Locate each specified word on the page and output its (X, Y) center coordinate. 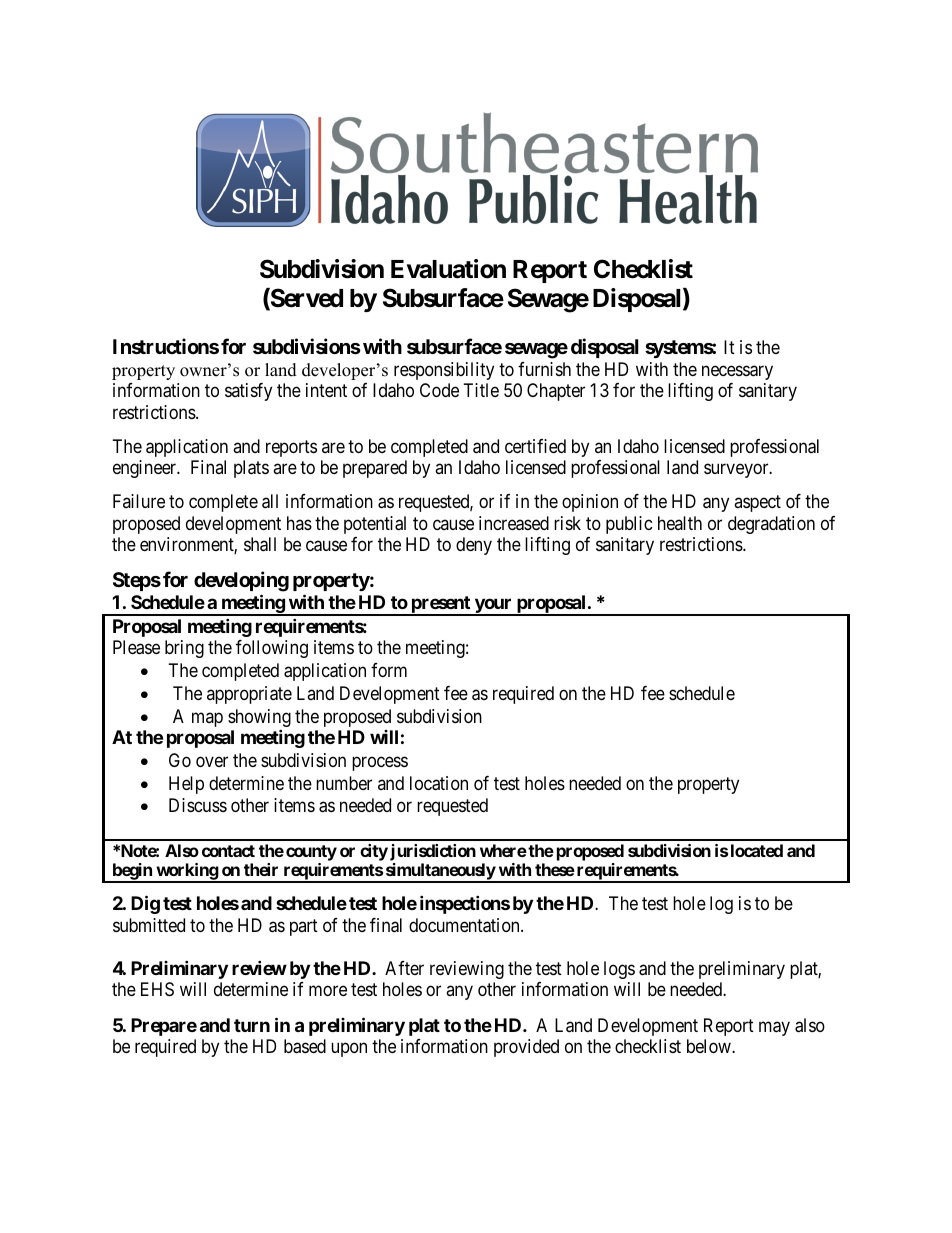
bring (184, 649)
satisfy (248, 392)
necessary (737, 372)
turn (252, 1025)
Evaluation (448, 269)
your (493, 607)
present (440, 606)
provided (526, 1048)
